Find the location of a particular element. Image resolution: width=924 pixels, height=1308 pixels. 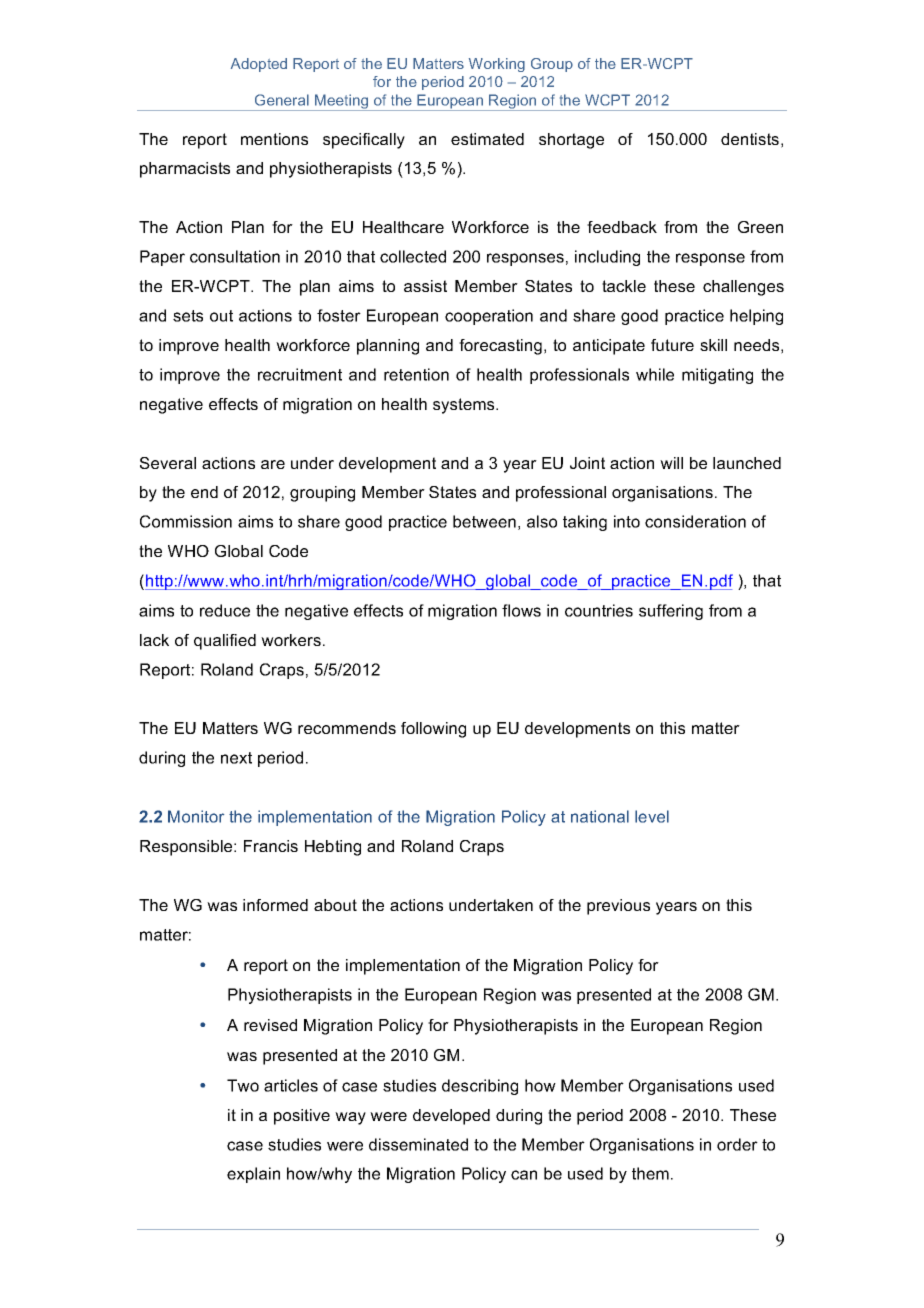

future is located at coordinates (672, 345).
